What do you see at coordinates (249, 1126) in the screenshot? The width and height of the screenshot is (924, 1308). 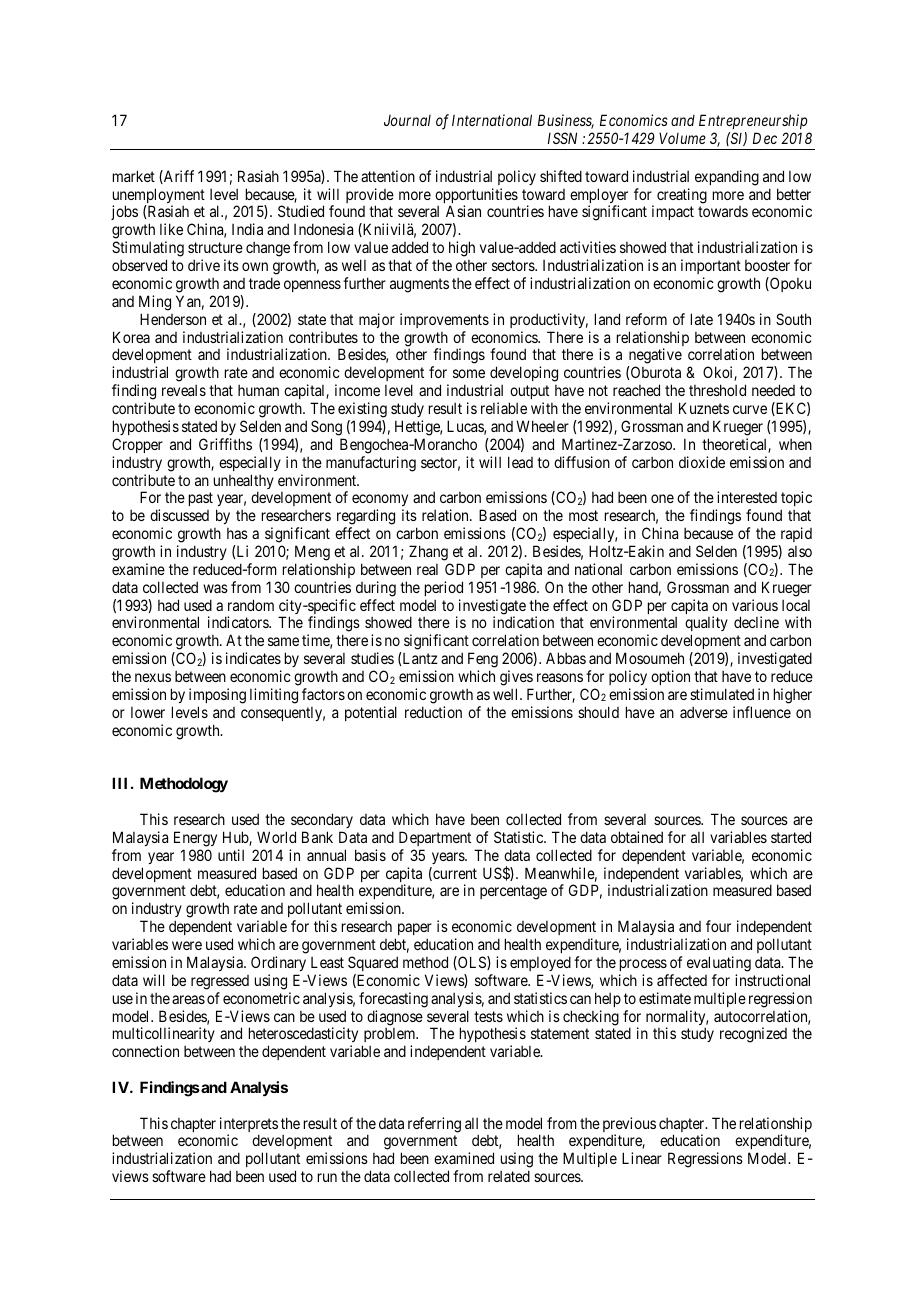 I see `interprets` at bounding box center [249, 1126].
